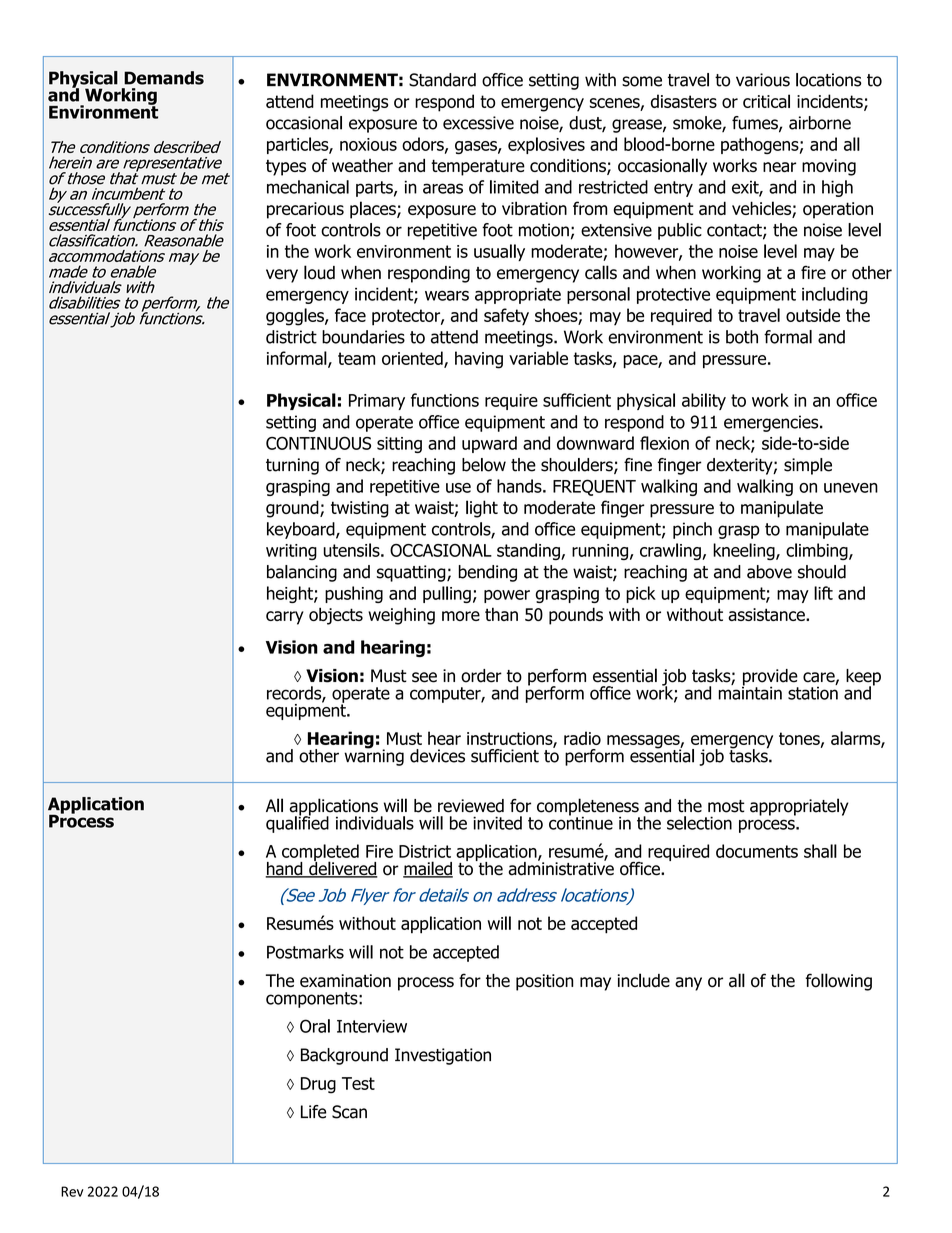 This screenshot has width=952, height=1233. Describe the element at coordinates (766, 101) in the screenshot. I see `critical` at that location.
